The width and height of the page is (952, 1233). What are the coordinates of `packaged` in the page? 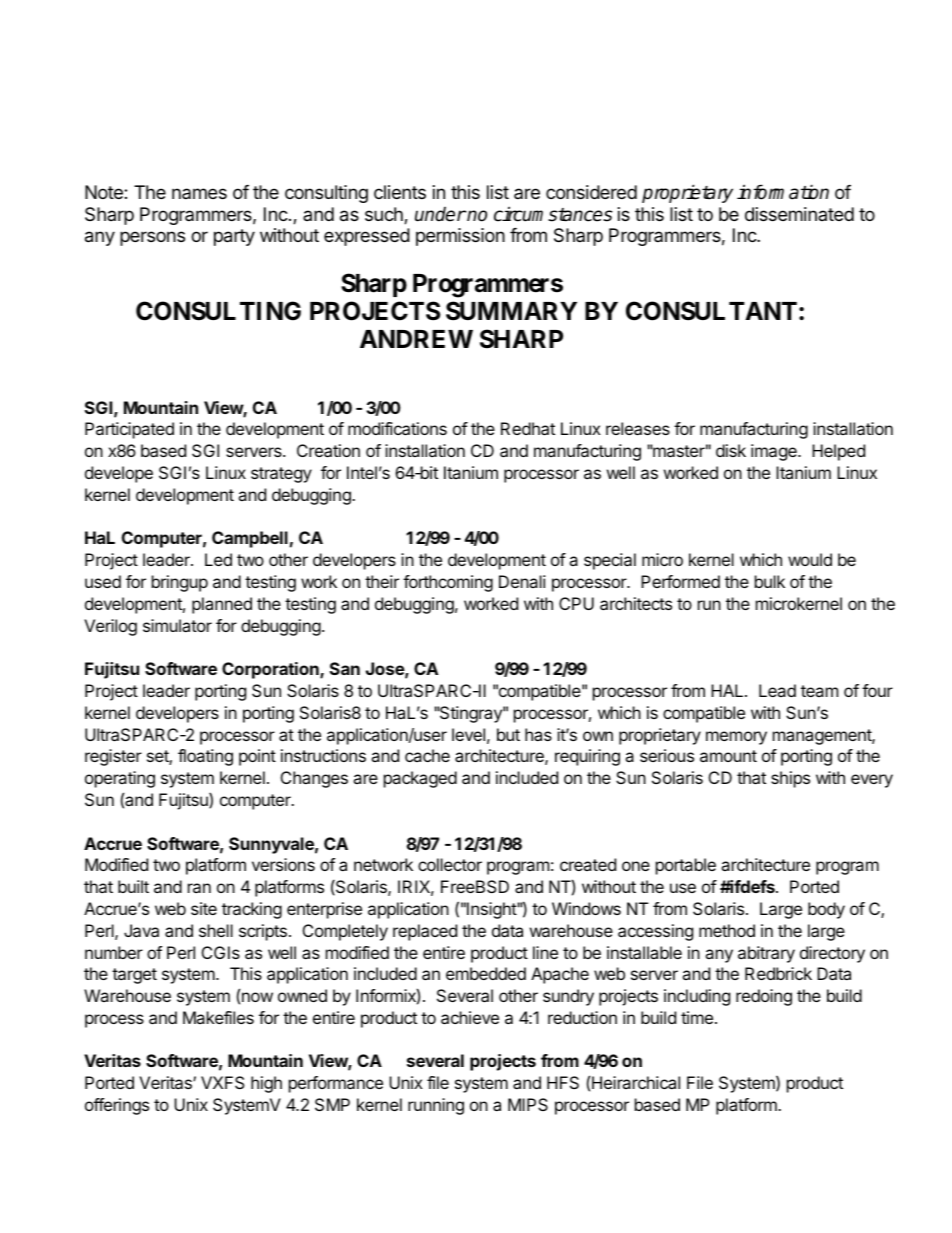 It's located at (420, 779).
